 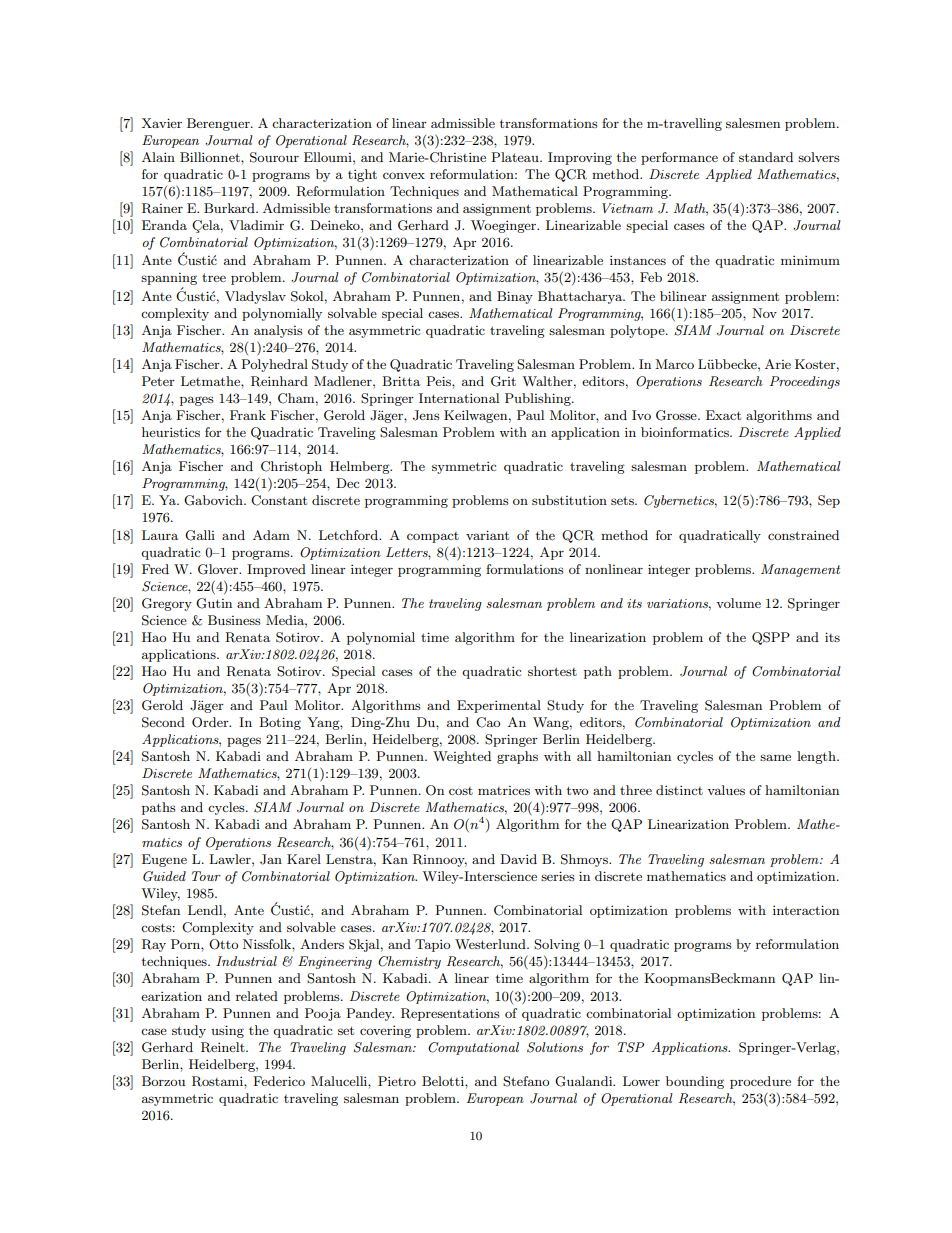 I want to click on Alain, so click(x=158, y=157).
